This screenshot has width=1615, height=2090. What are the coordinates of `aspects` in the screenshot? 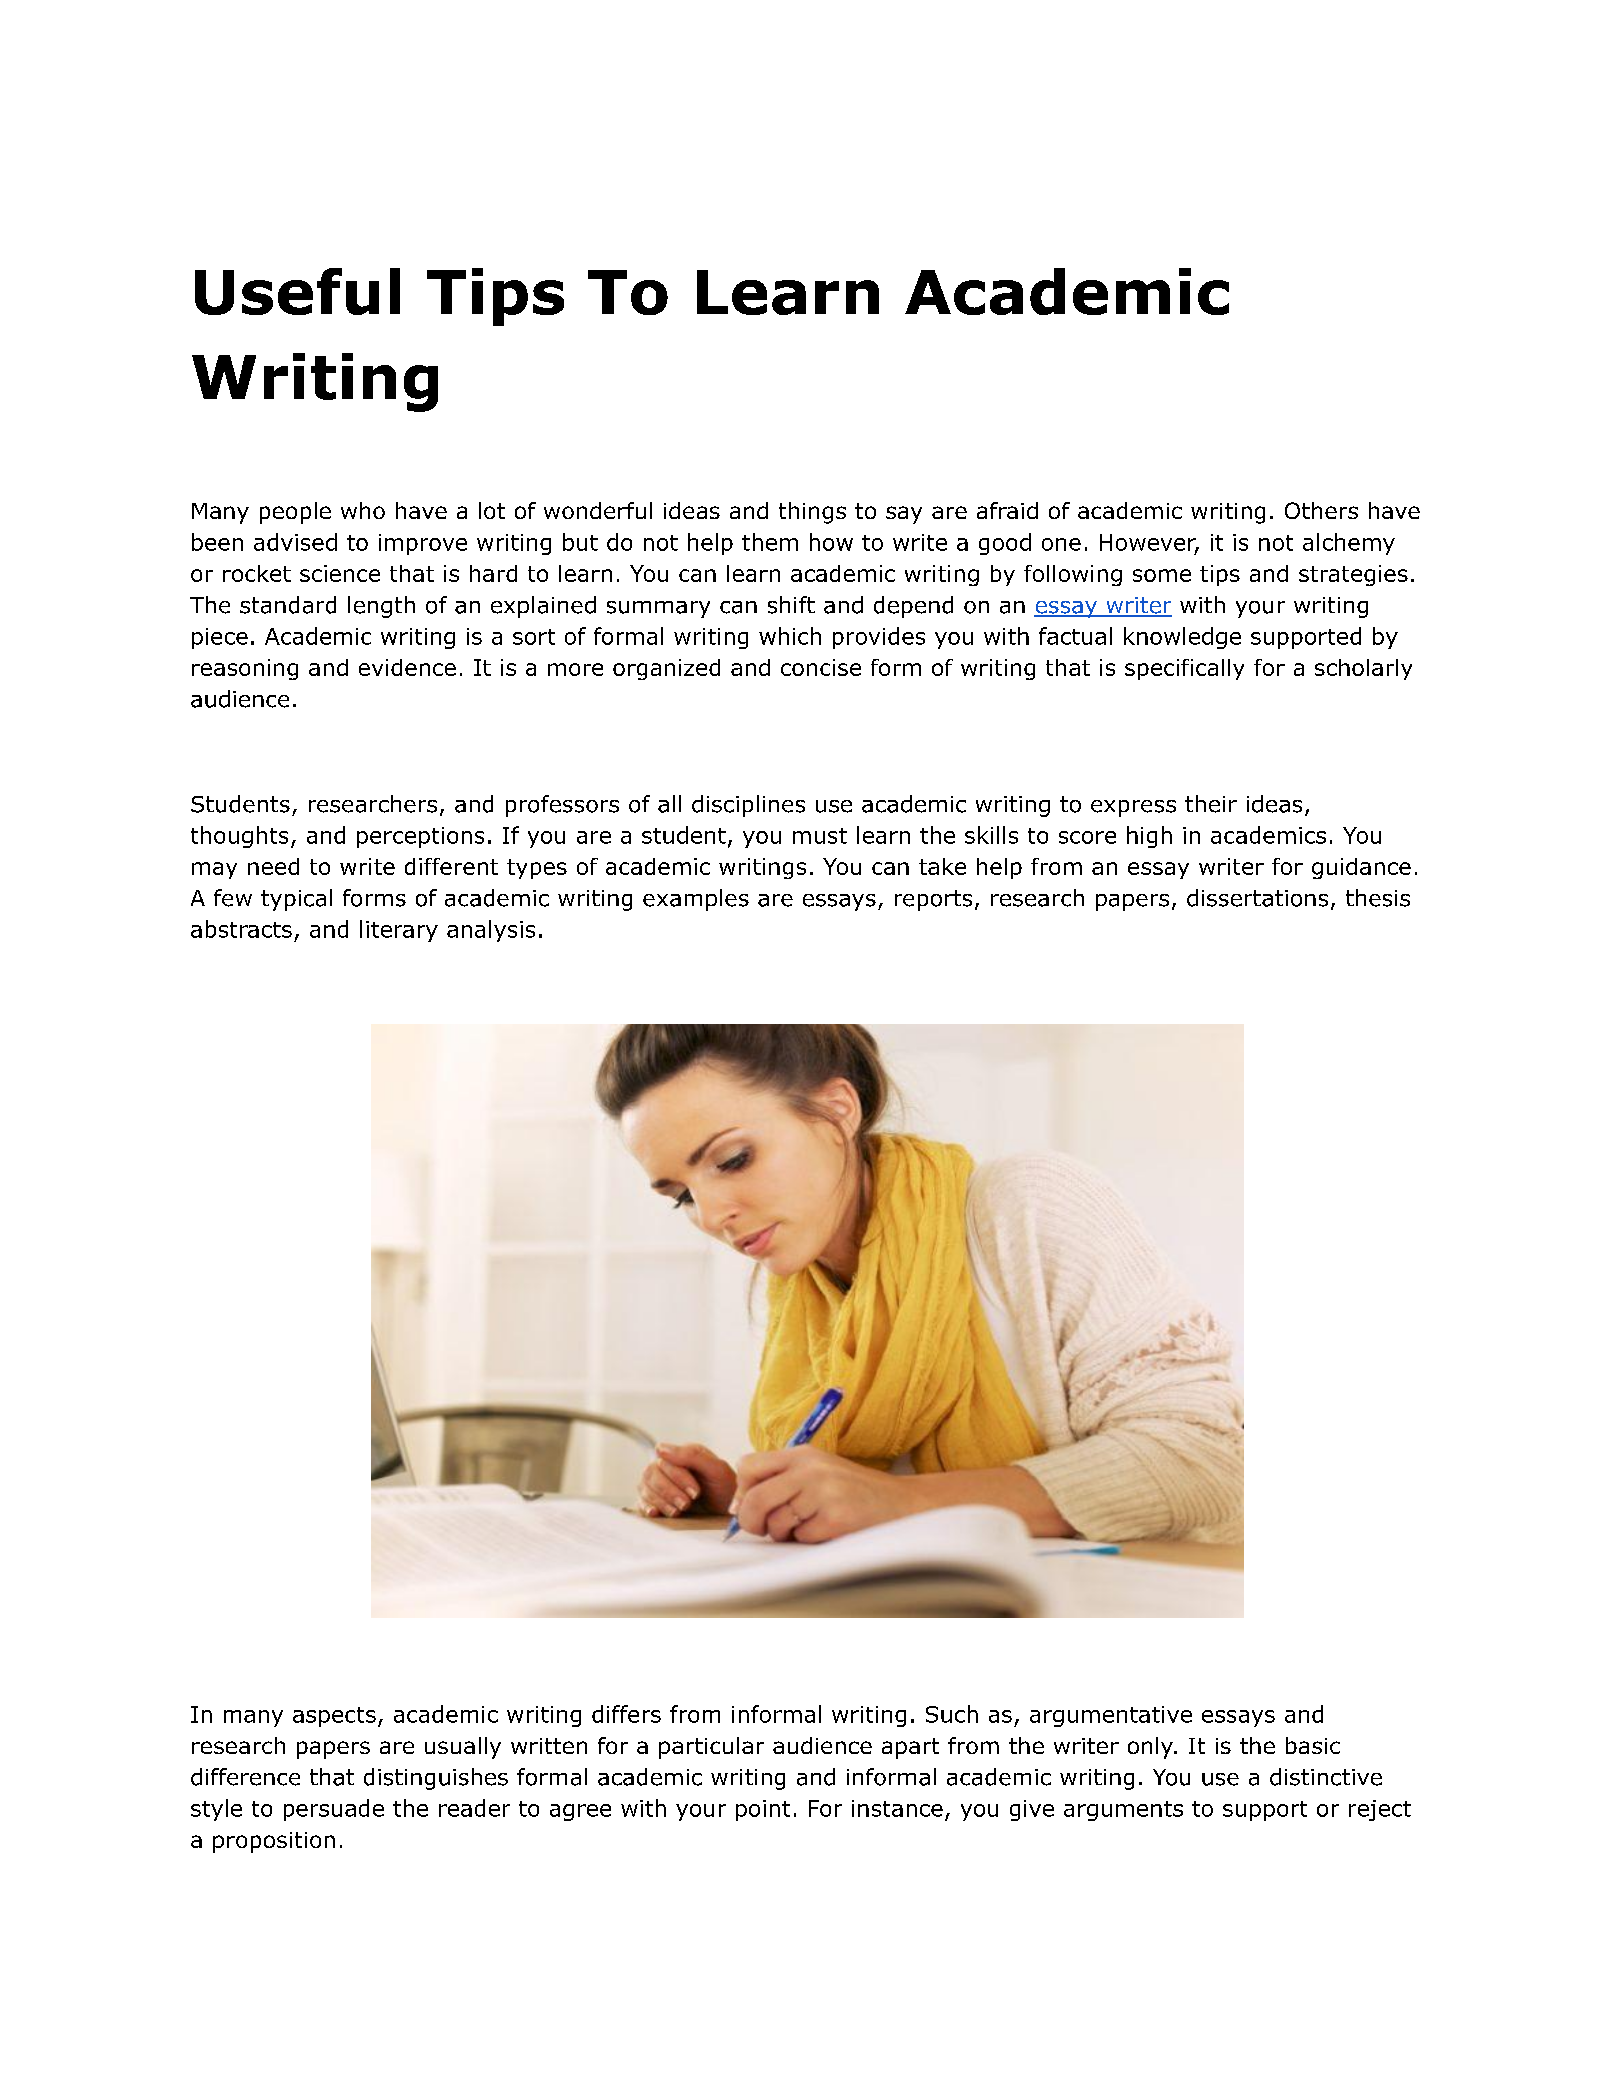 It's located at (334, 1717).
